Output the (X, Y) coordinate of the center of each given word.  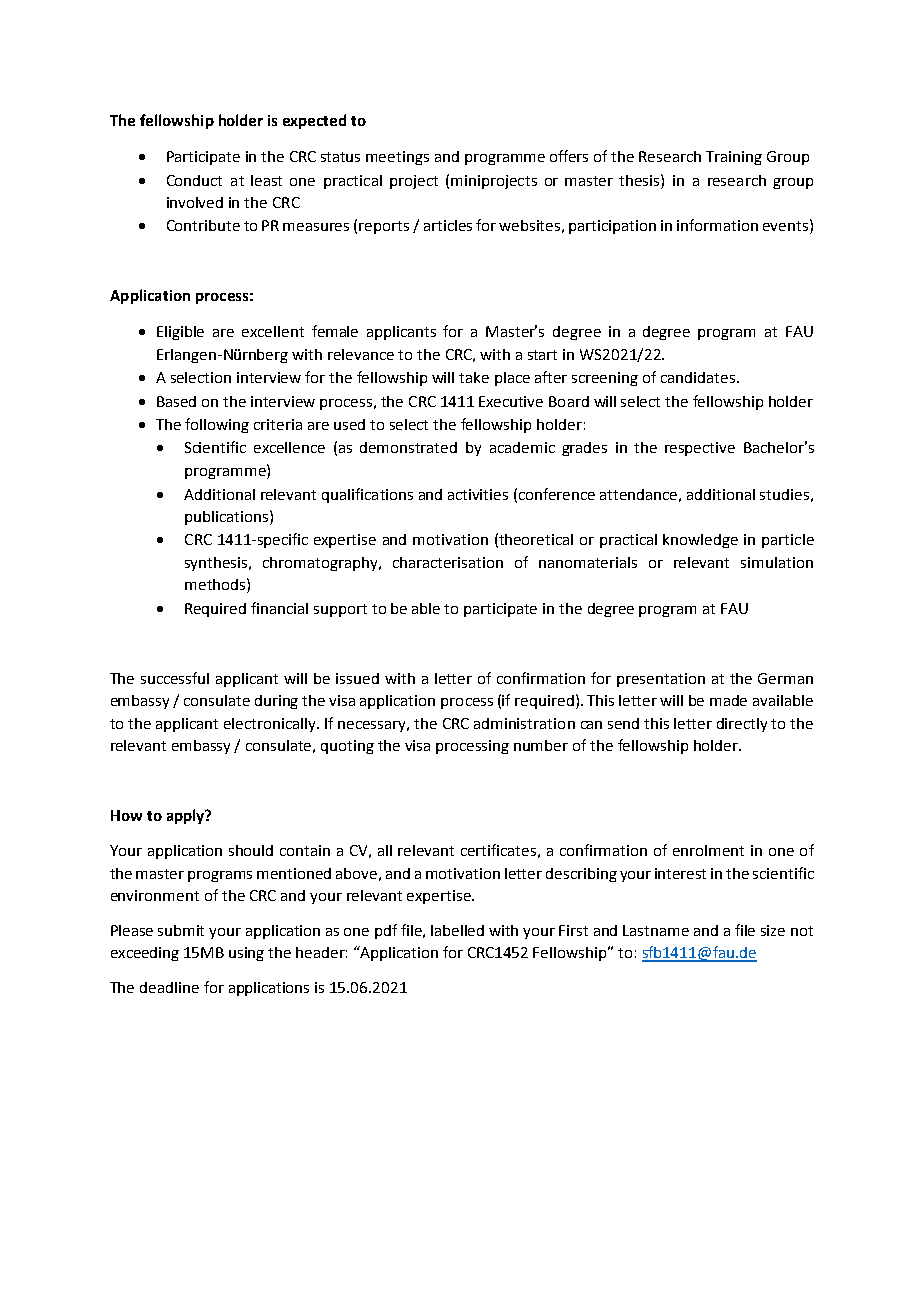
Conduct (194, 180)
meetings (397, 158)
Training (734, 158)
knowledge (700, 541)
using (246, 954)
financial (279, 608)
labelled (457, 930)
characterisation (448, 562)
